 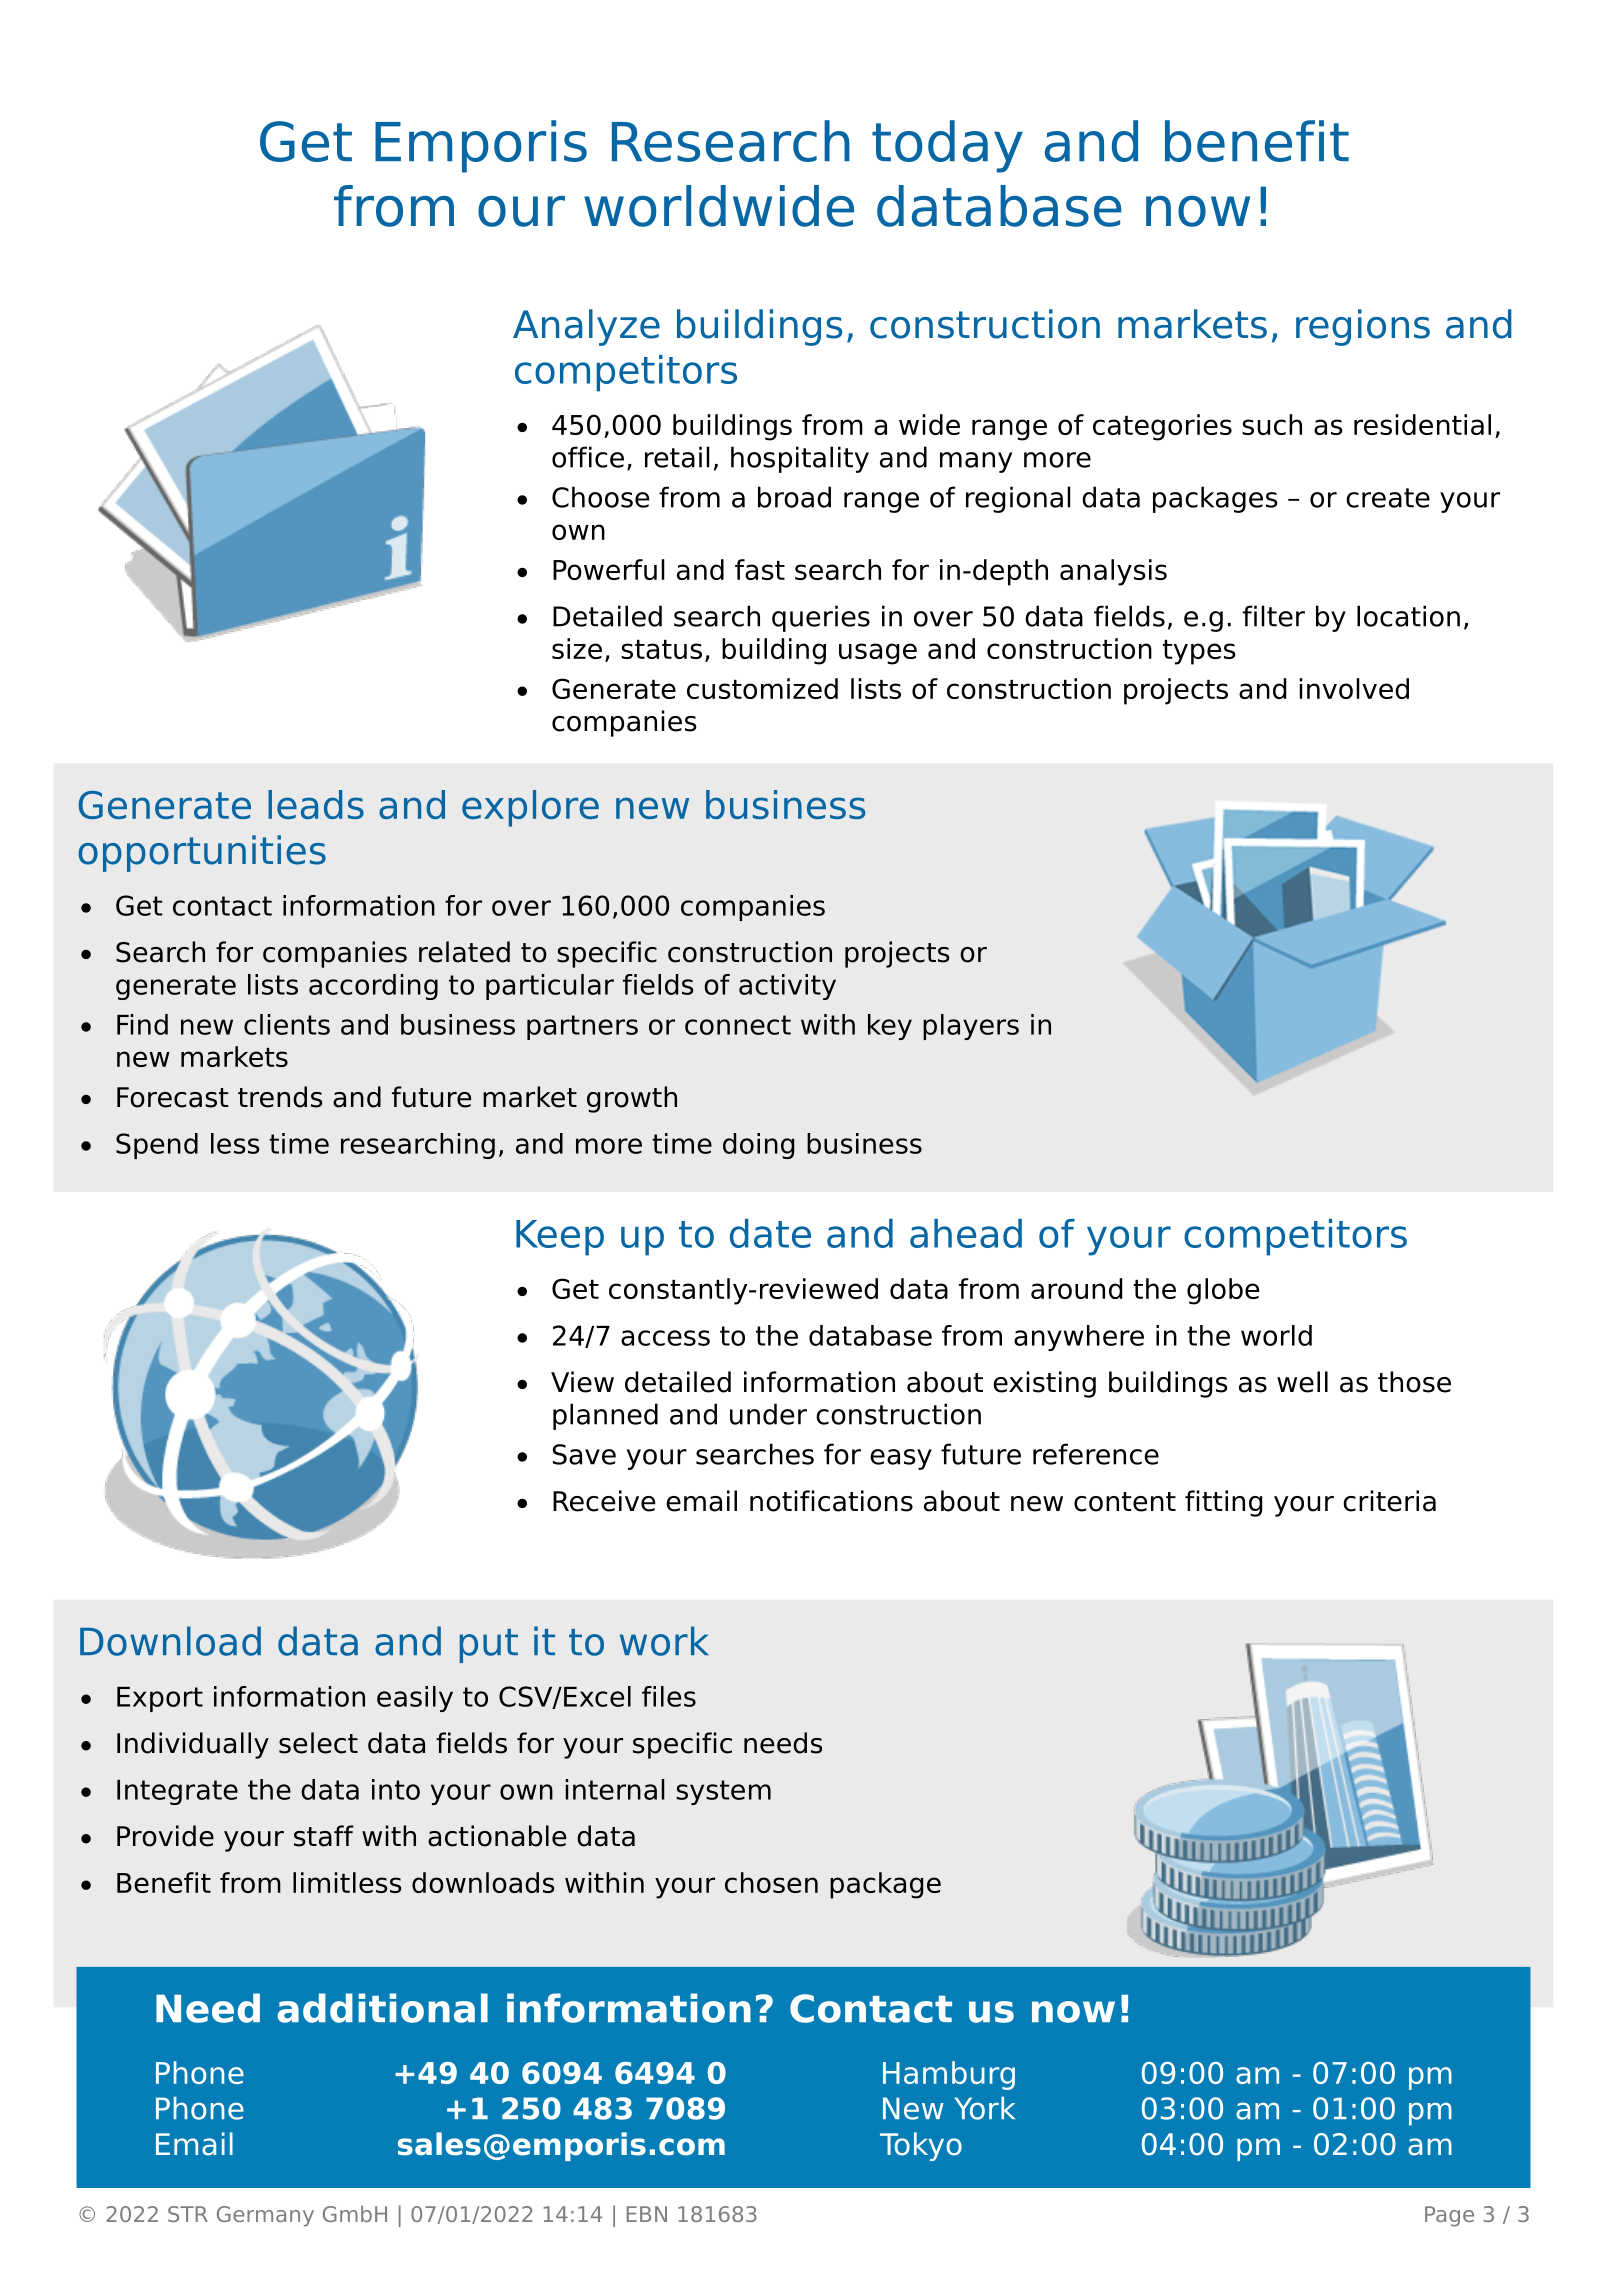 I want to click on doing, so click(x=758, y=1146).
